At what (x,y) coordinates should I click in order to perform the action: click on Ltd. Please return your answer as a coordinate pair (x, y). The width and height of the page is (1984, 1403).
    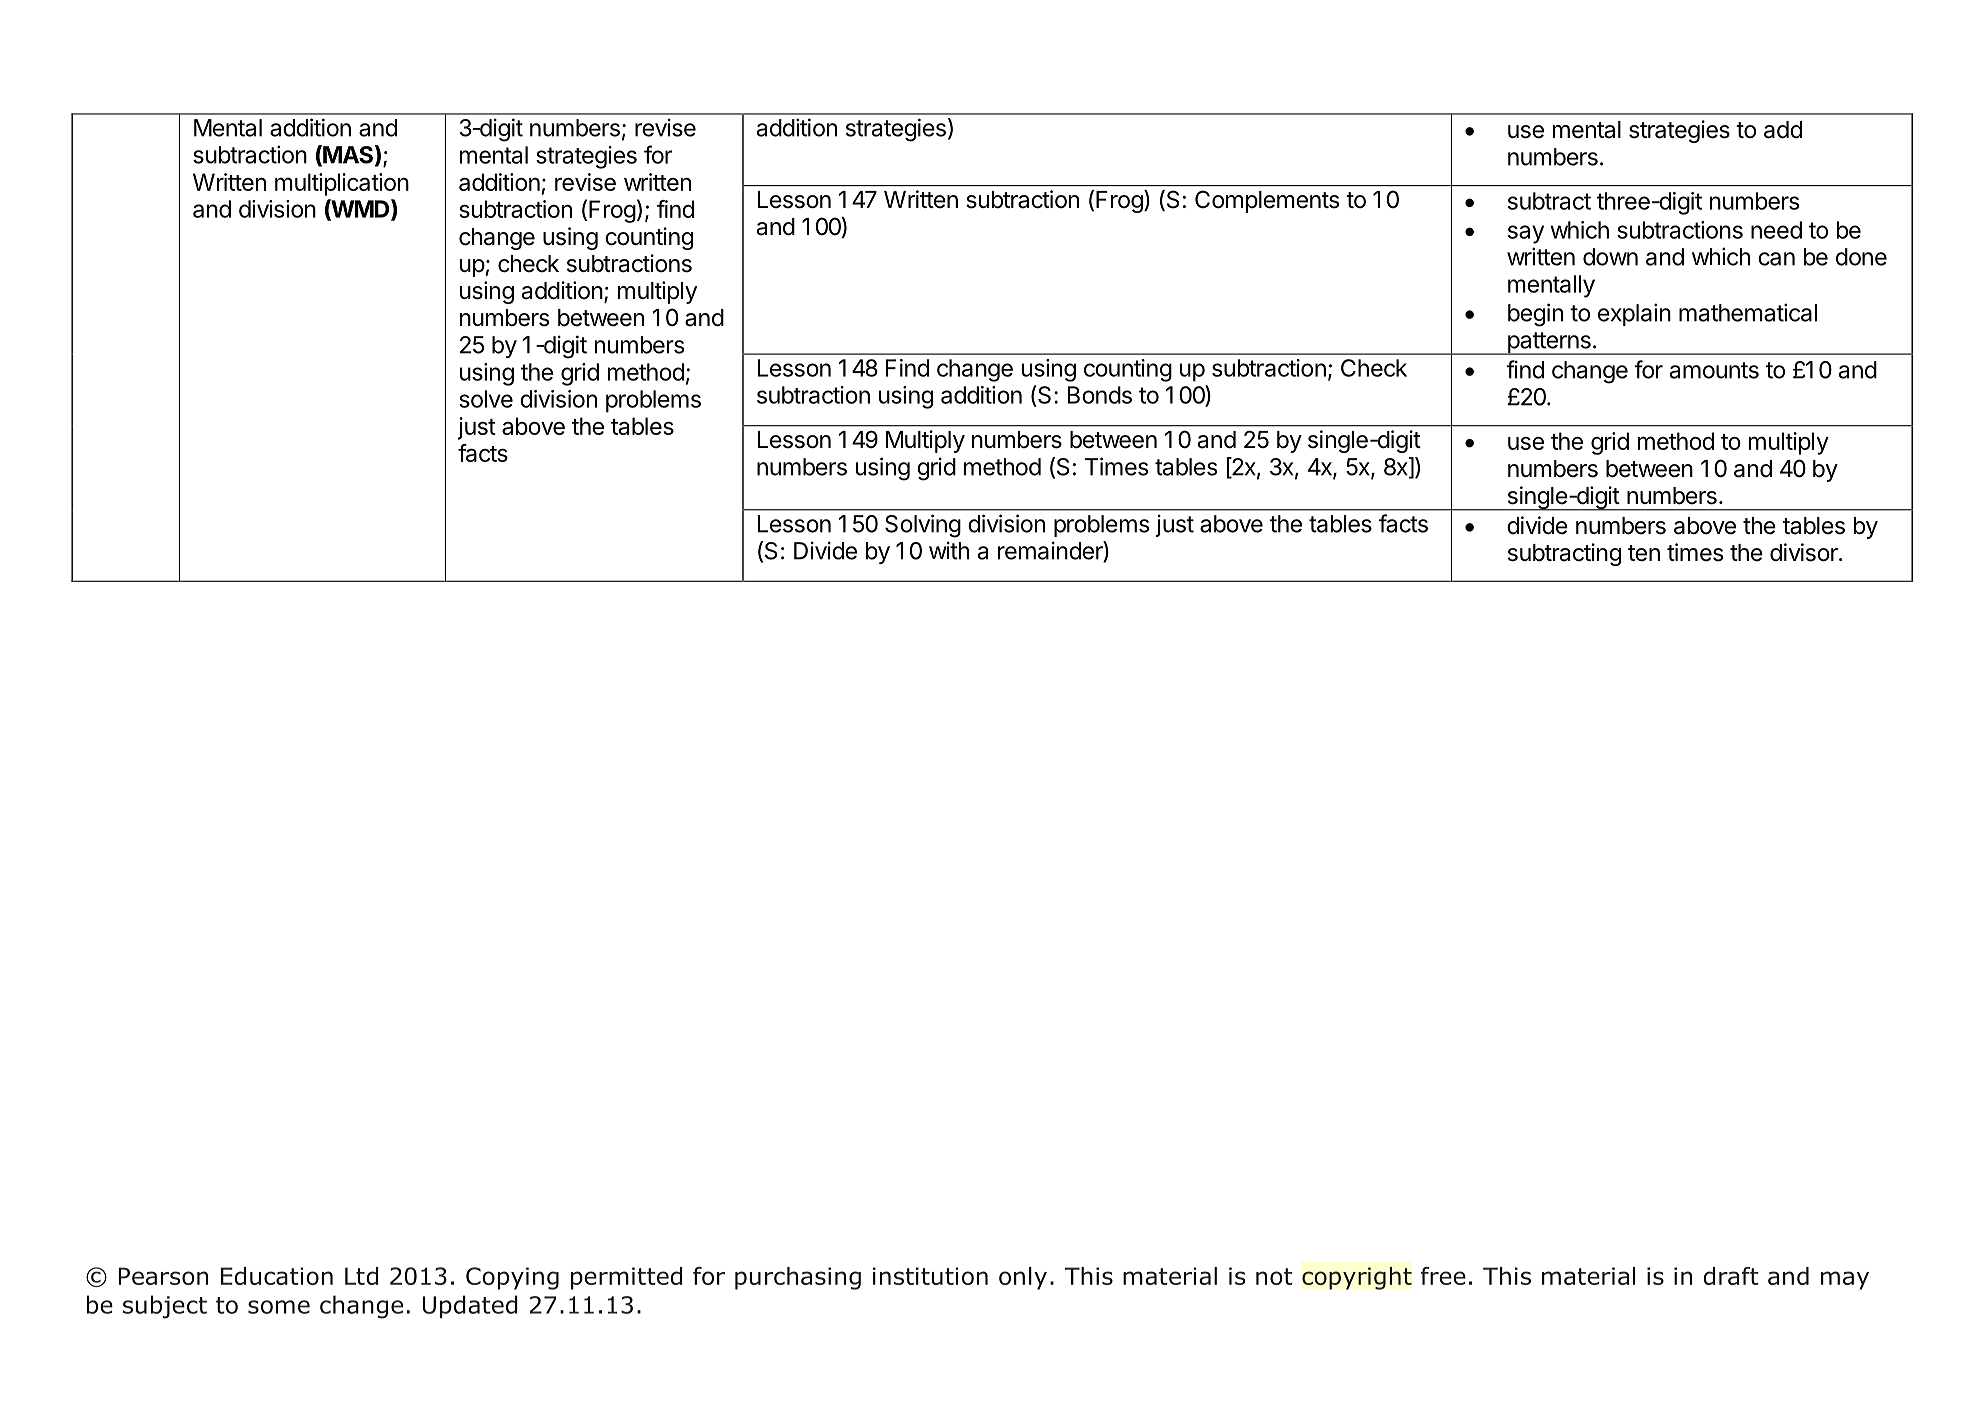
    Looking at the image, I should click on (361, 1276).
